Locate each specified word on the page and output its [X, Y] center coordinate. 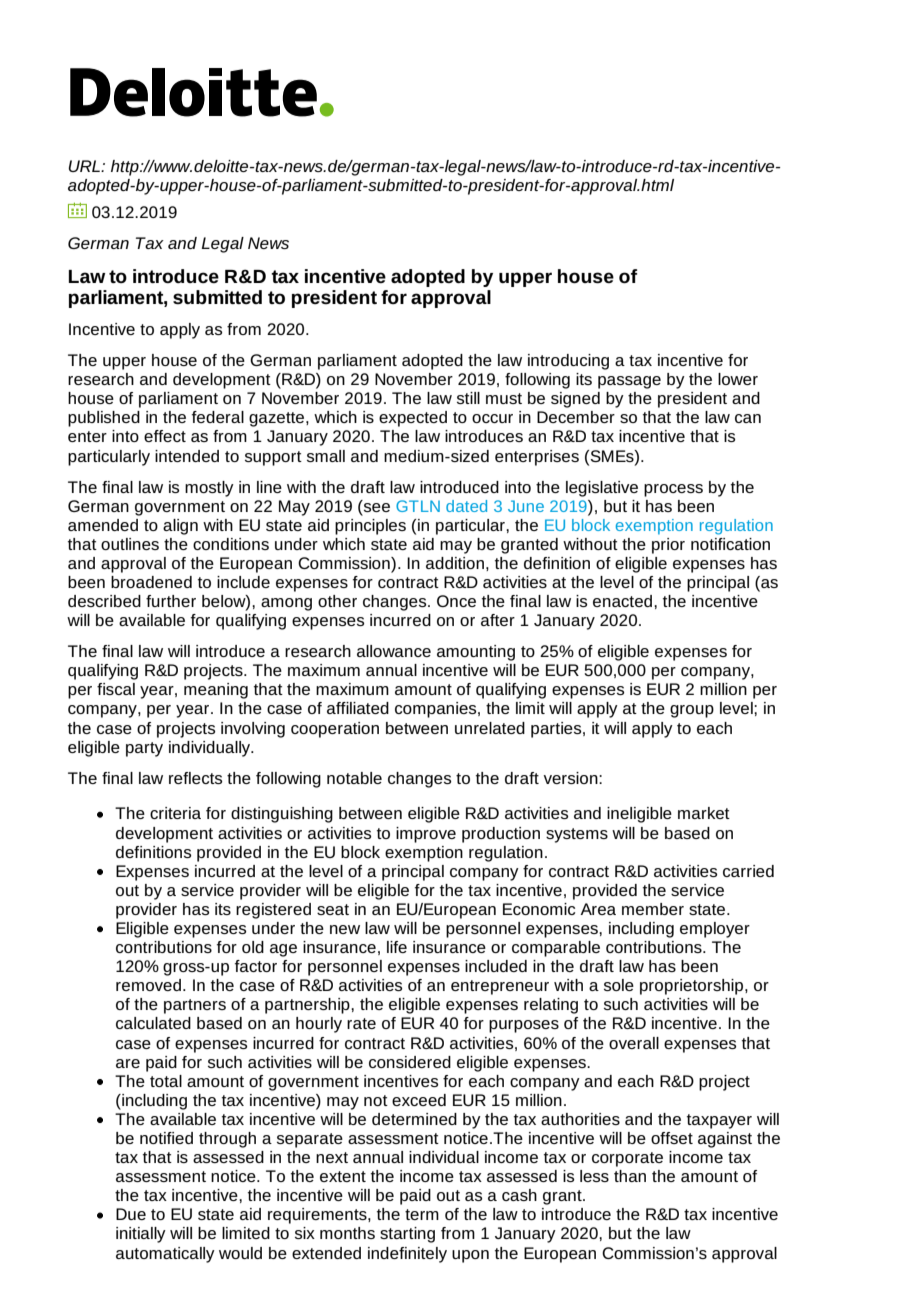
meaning [216, 691]
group [692, 711]
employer [715, 930]
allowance [394, 651]
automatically [165, 1255]
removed [148, 985]
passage [629, 382]
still [468, 398]
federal [218, 417]
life [397, 947]
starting [407, 1235]
